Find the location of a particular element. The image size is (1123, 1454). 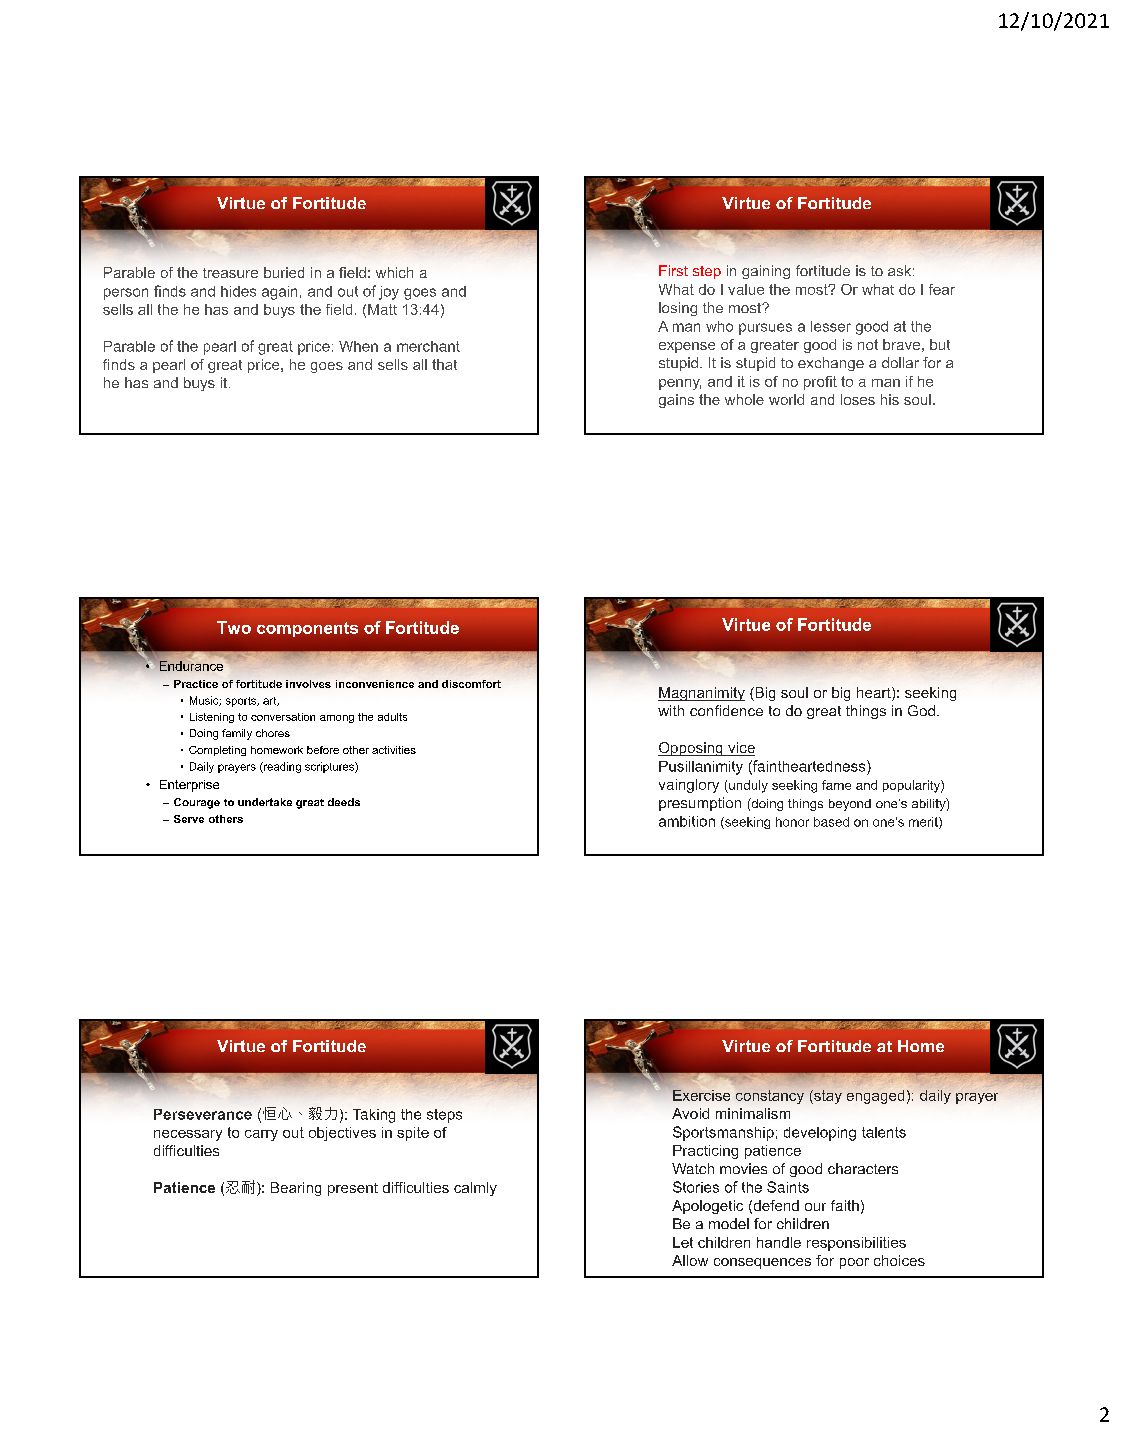

merchant is located at coordinates (428, 346).
